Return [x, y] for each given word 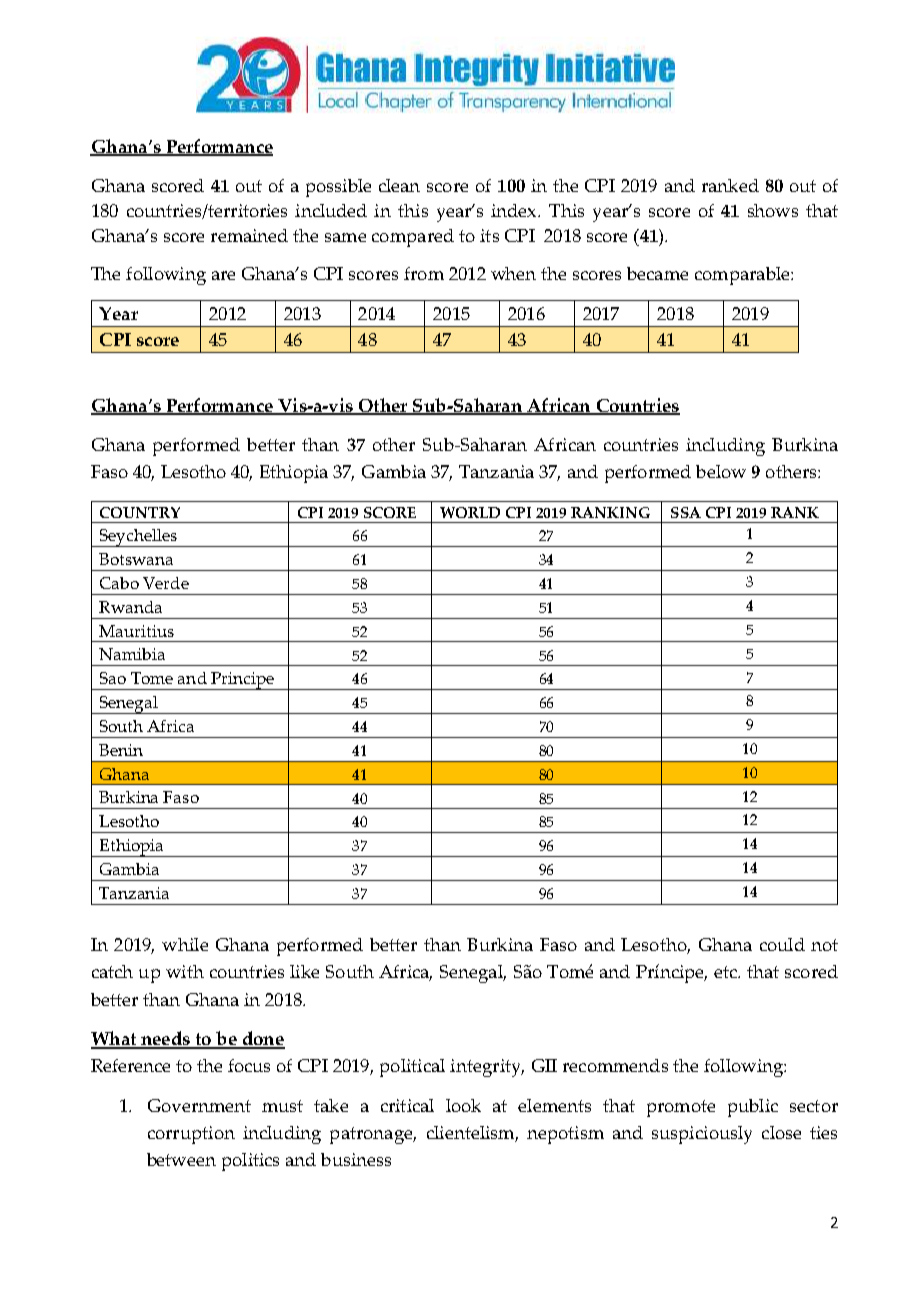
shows [773, 210]
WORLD [470, 512]
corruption [191, 1135]
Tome [152, 678]
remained [249, 235]
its [489, 235]
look [463, 1105]
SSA [686, 512]
